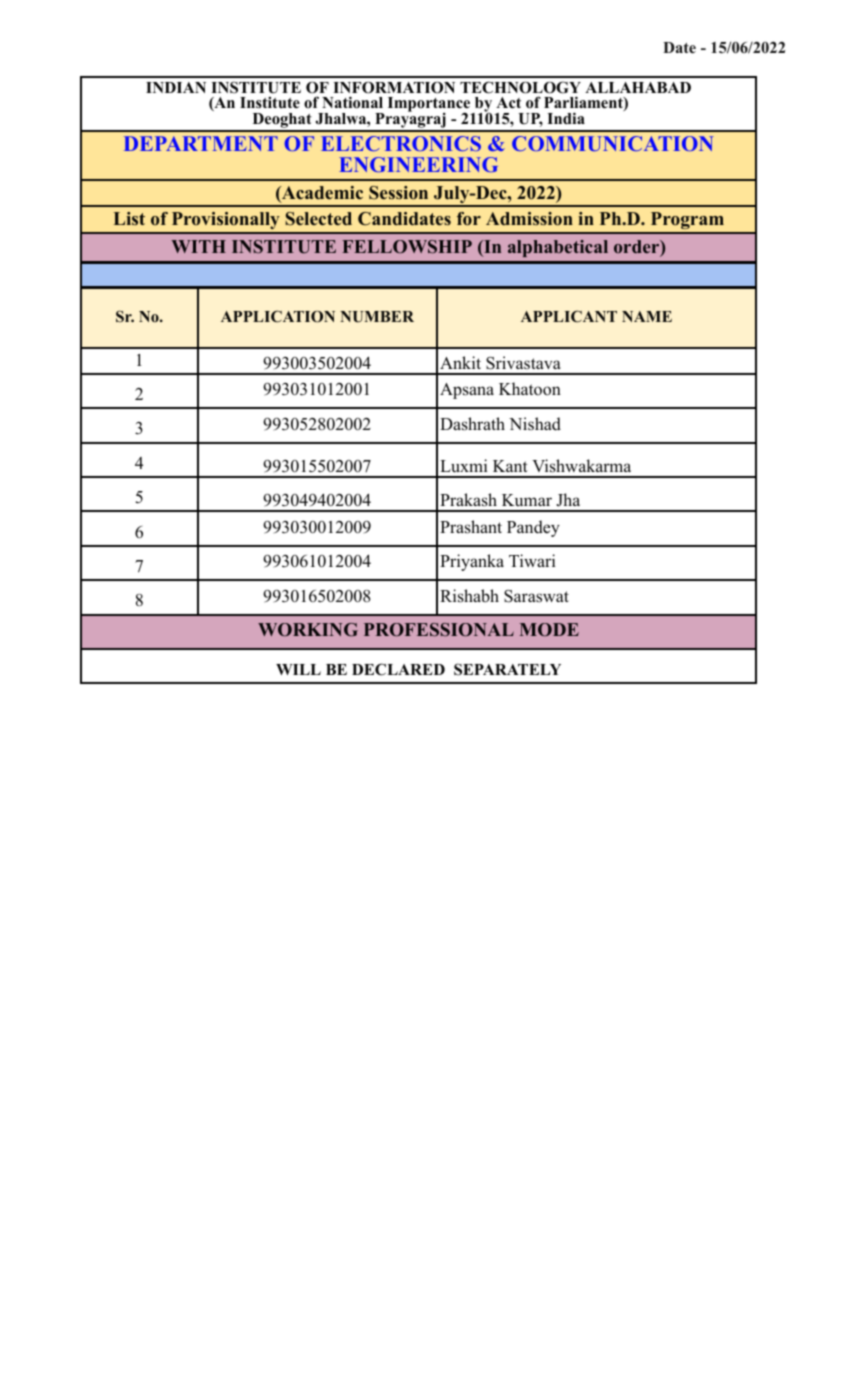 This screenshot has height=1400, width=849. I want to click on APPLICANT, so click(569, 316).
